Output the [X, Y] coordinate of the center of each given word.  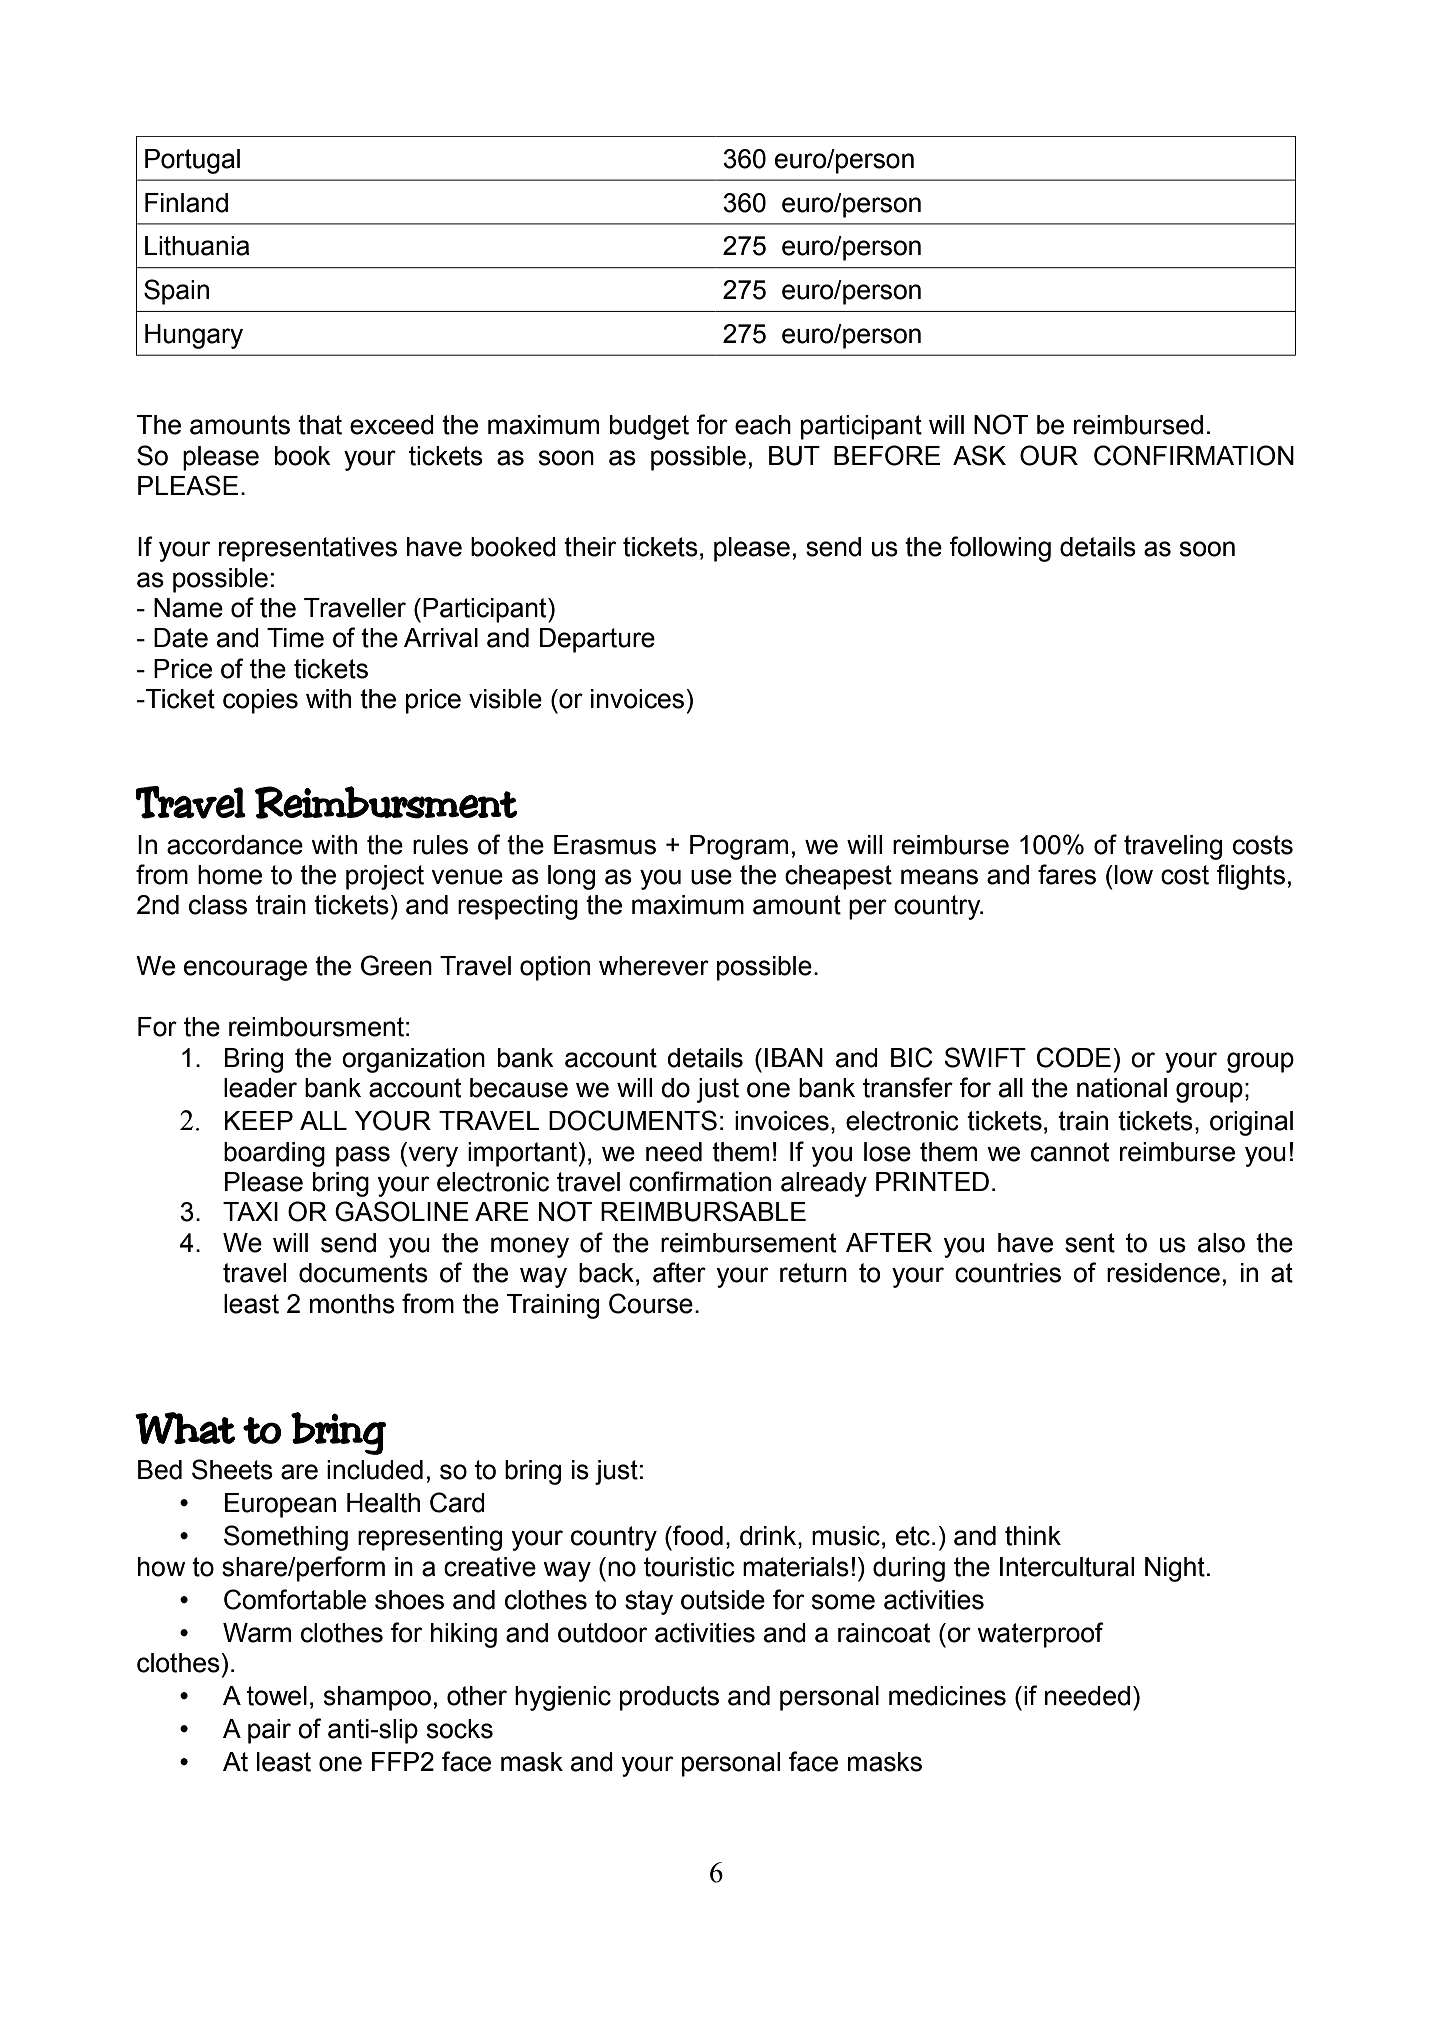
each [763, 425]
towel [277, 1696]
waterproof [1040, 1635]
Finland [186, 203]
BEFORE [887, 455]
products [669, 1698]
